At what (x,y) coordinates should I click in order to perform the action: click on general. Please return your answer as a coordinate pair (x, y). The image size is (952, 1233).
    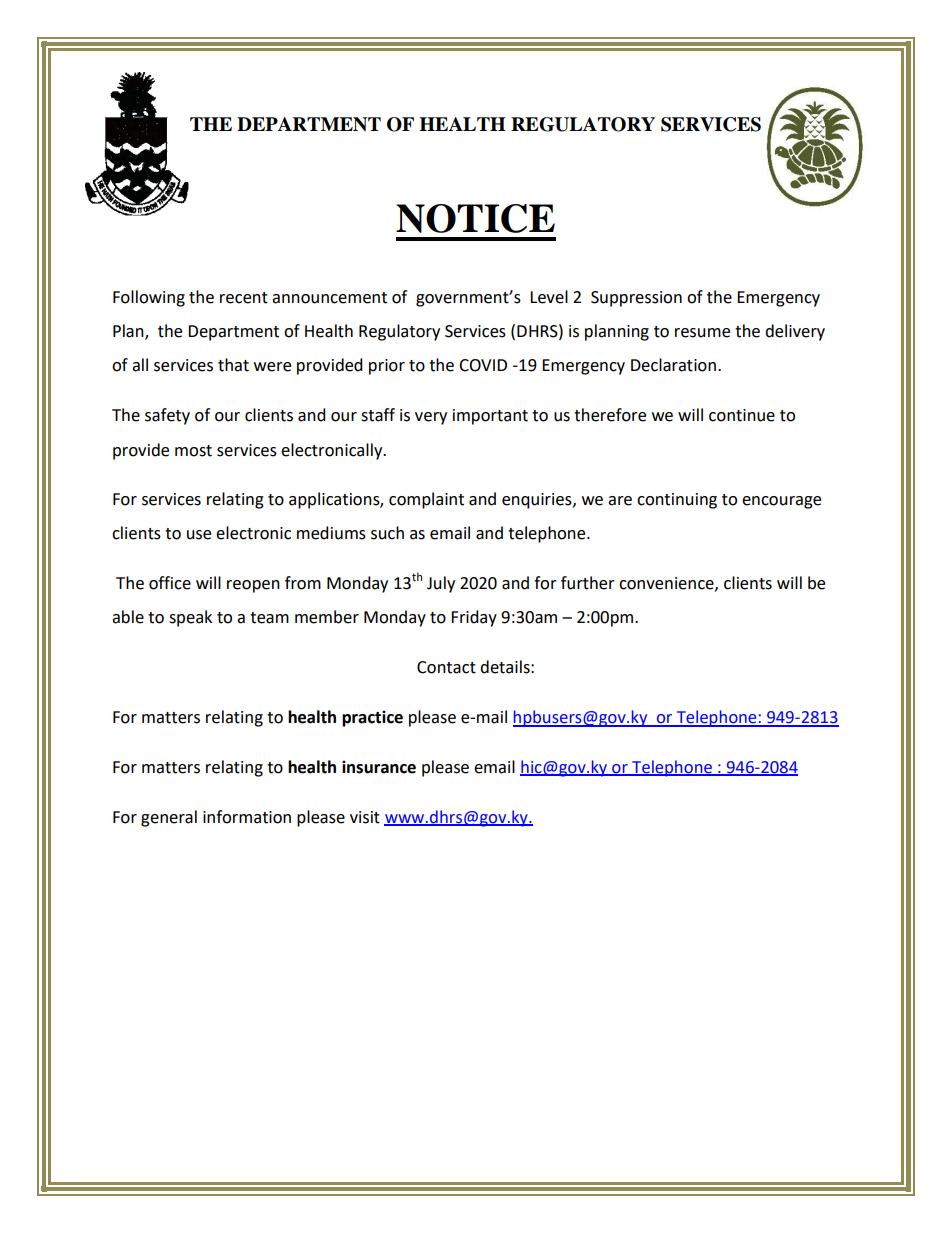
    Looking at the image, I should click on (169, 818).
